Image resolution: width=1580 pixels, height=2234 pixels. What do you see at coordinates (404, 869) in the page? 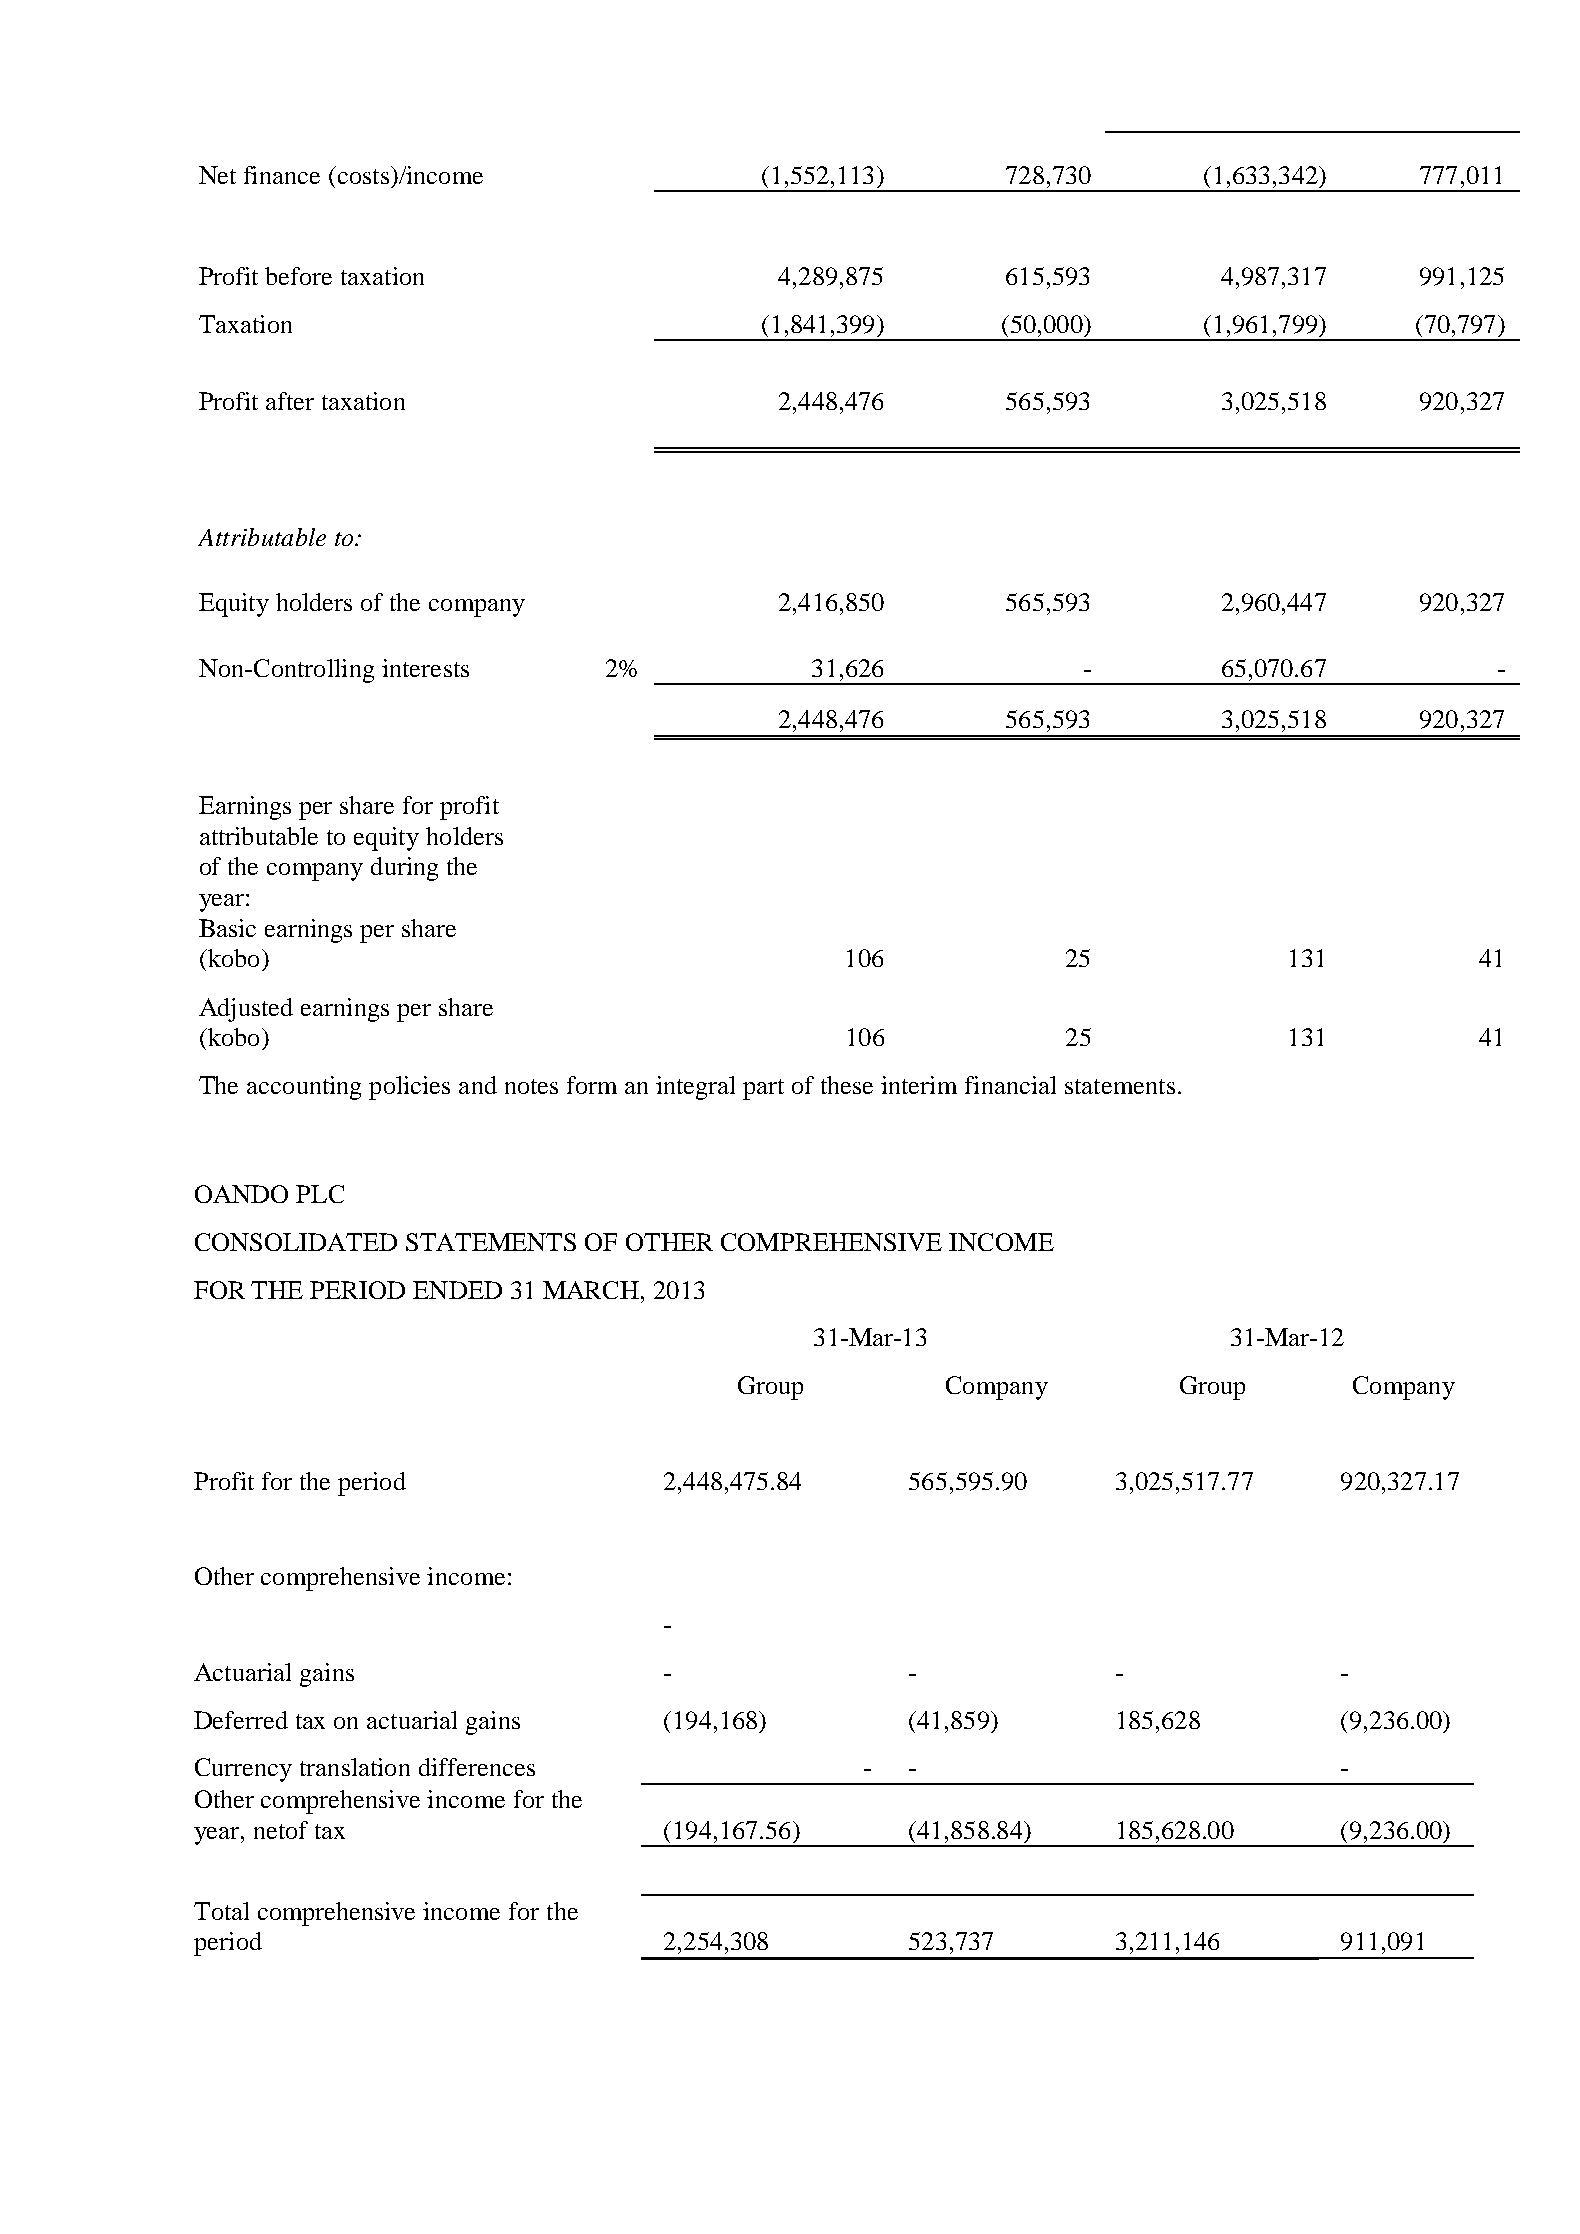
I see `during` at bounding box center [404, 869].
